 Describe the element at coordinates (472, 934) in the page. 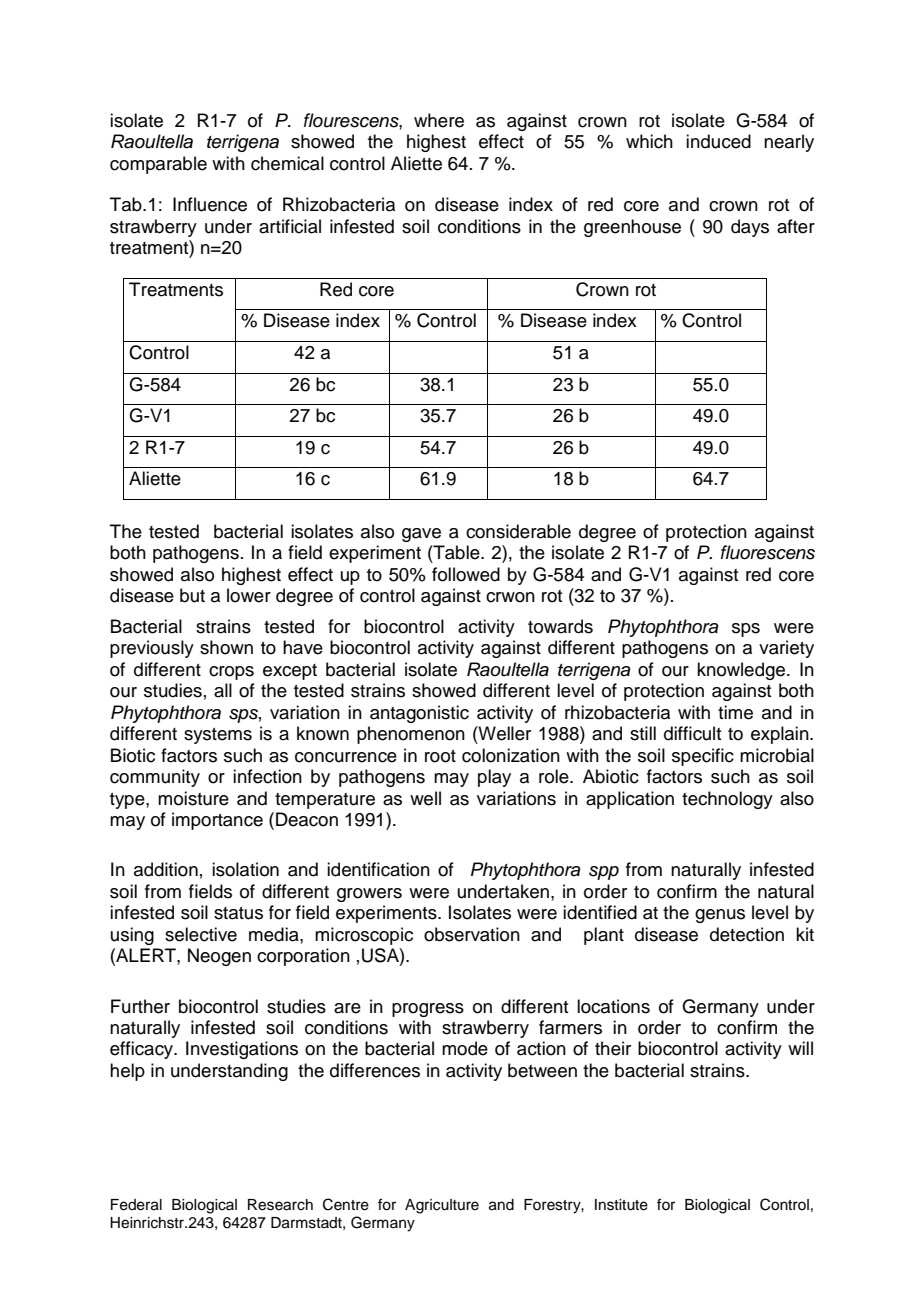

I see `observation` at that location.
